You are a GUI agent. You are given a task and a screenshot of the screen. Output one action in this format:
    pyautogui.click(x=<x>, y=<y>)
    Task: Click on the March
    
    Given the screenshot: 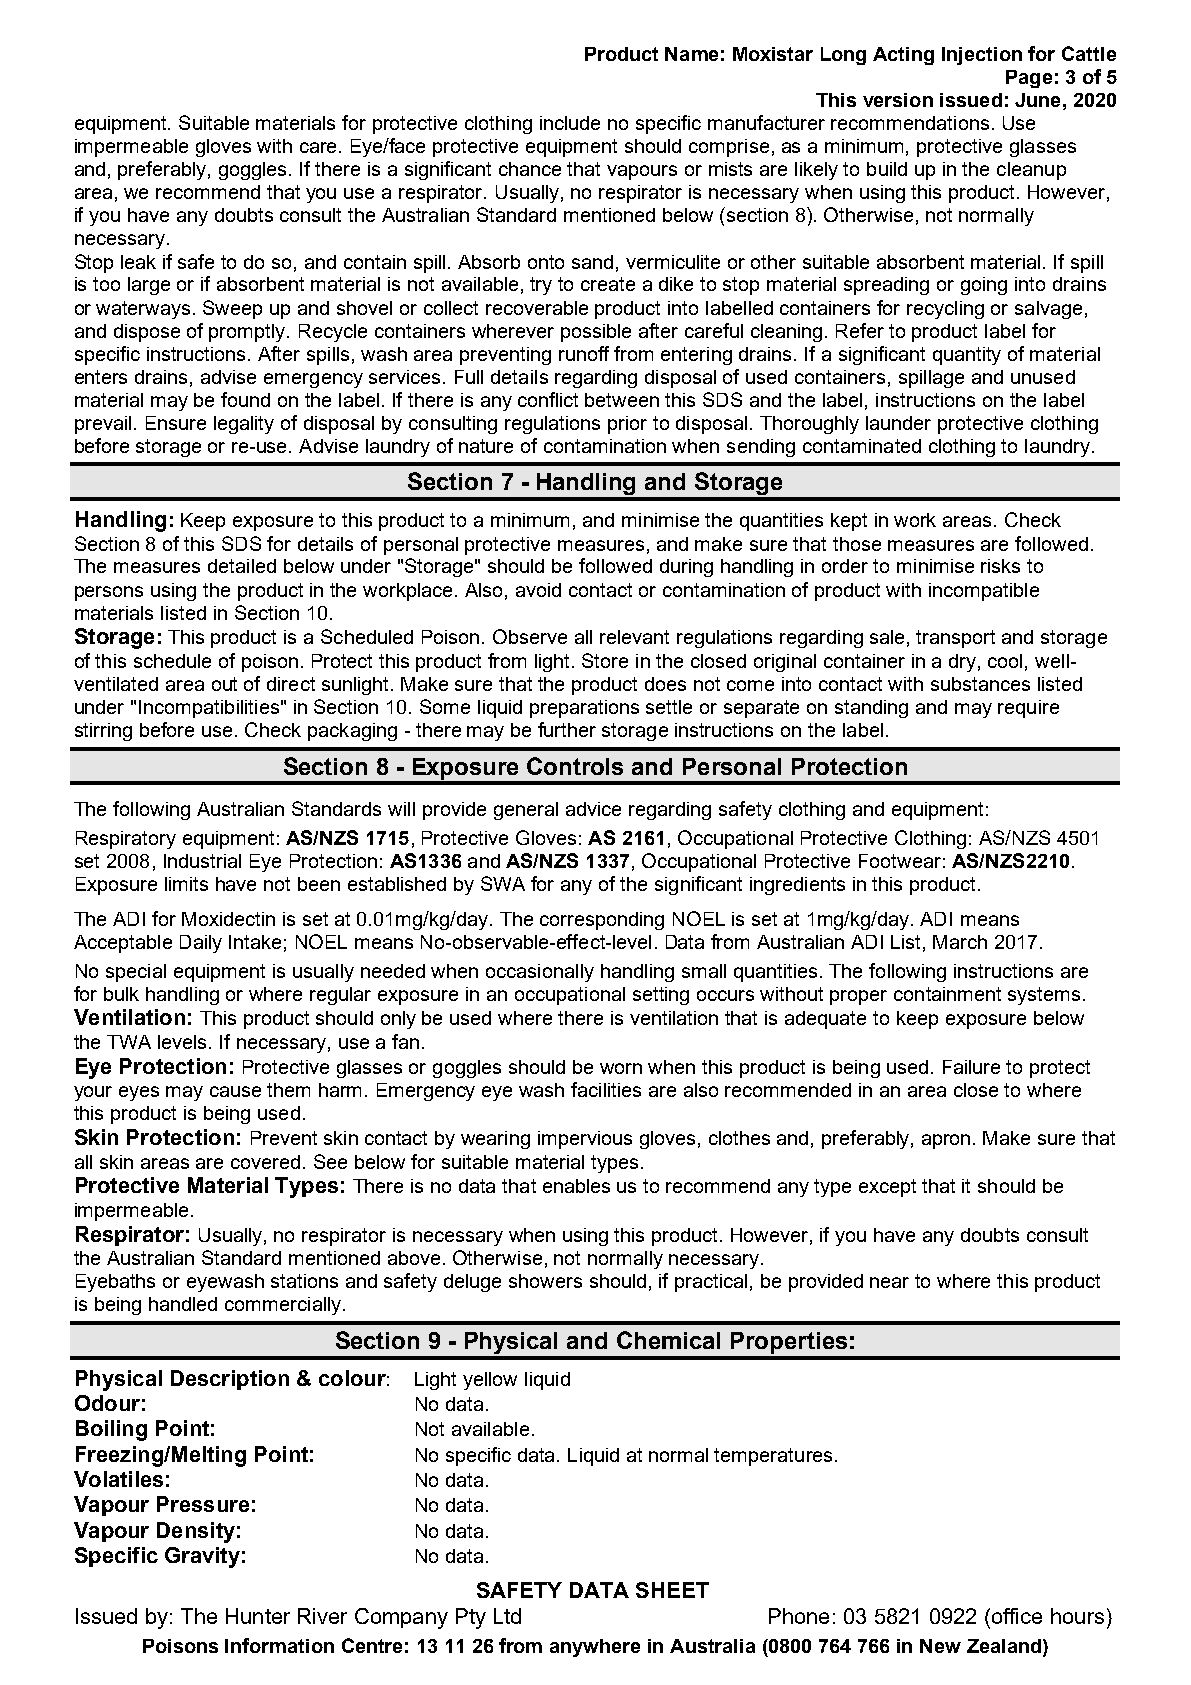 What is the action you would take?
    pyautogui.click(x=960, y=942)
